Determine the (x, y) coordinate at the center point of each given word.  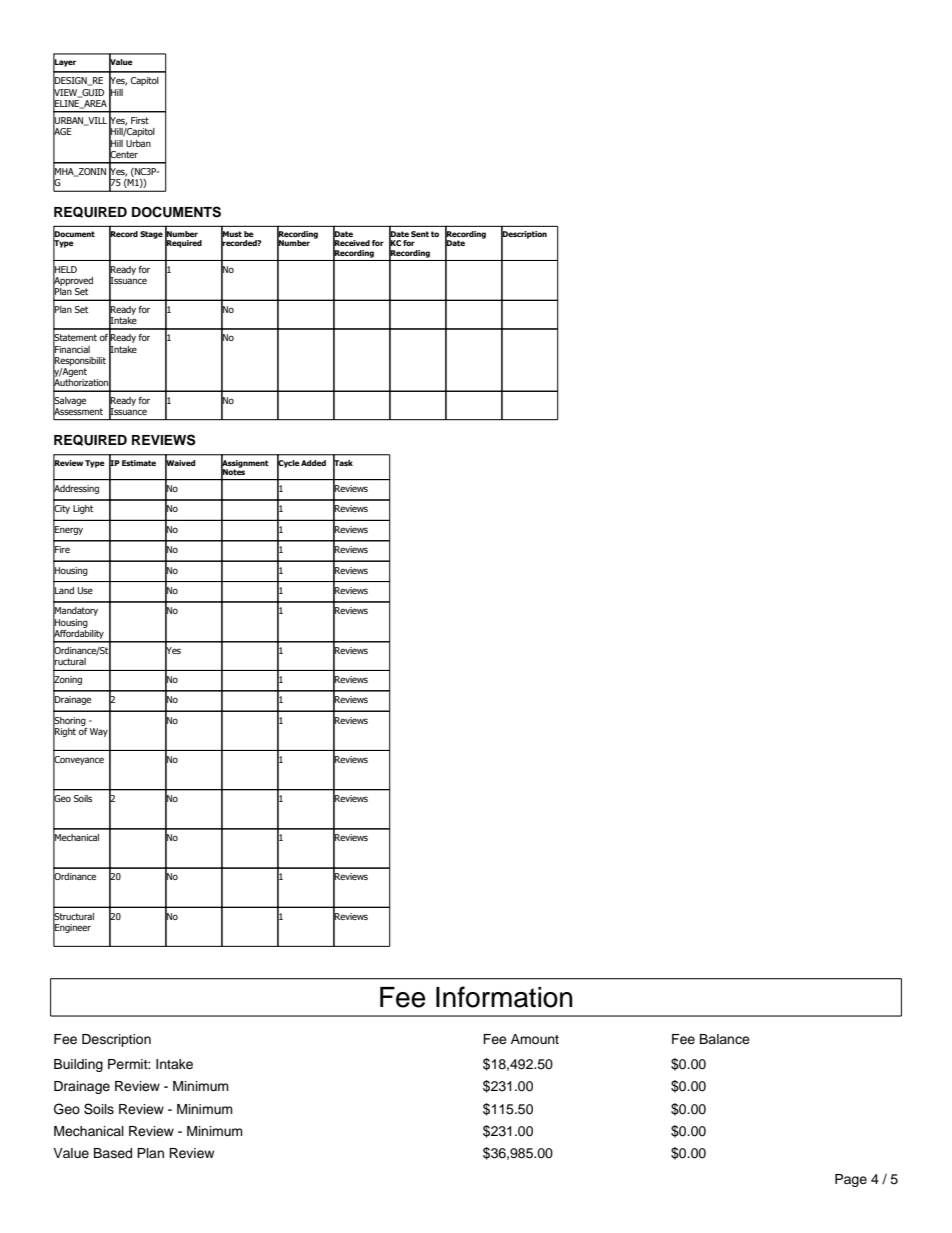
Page (851, 1180)
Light (83, 509)
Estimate (139, 463)
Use (85, 590)
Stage (151, 235)
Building (78, 1065)
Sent (420, 234)
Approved (73, 281)
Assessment (78, 411)
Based (113, 1153)
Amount (535, 1039)
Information (504, 997)
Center (123, 154)
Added (313, 463)
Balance (725, 1039)
